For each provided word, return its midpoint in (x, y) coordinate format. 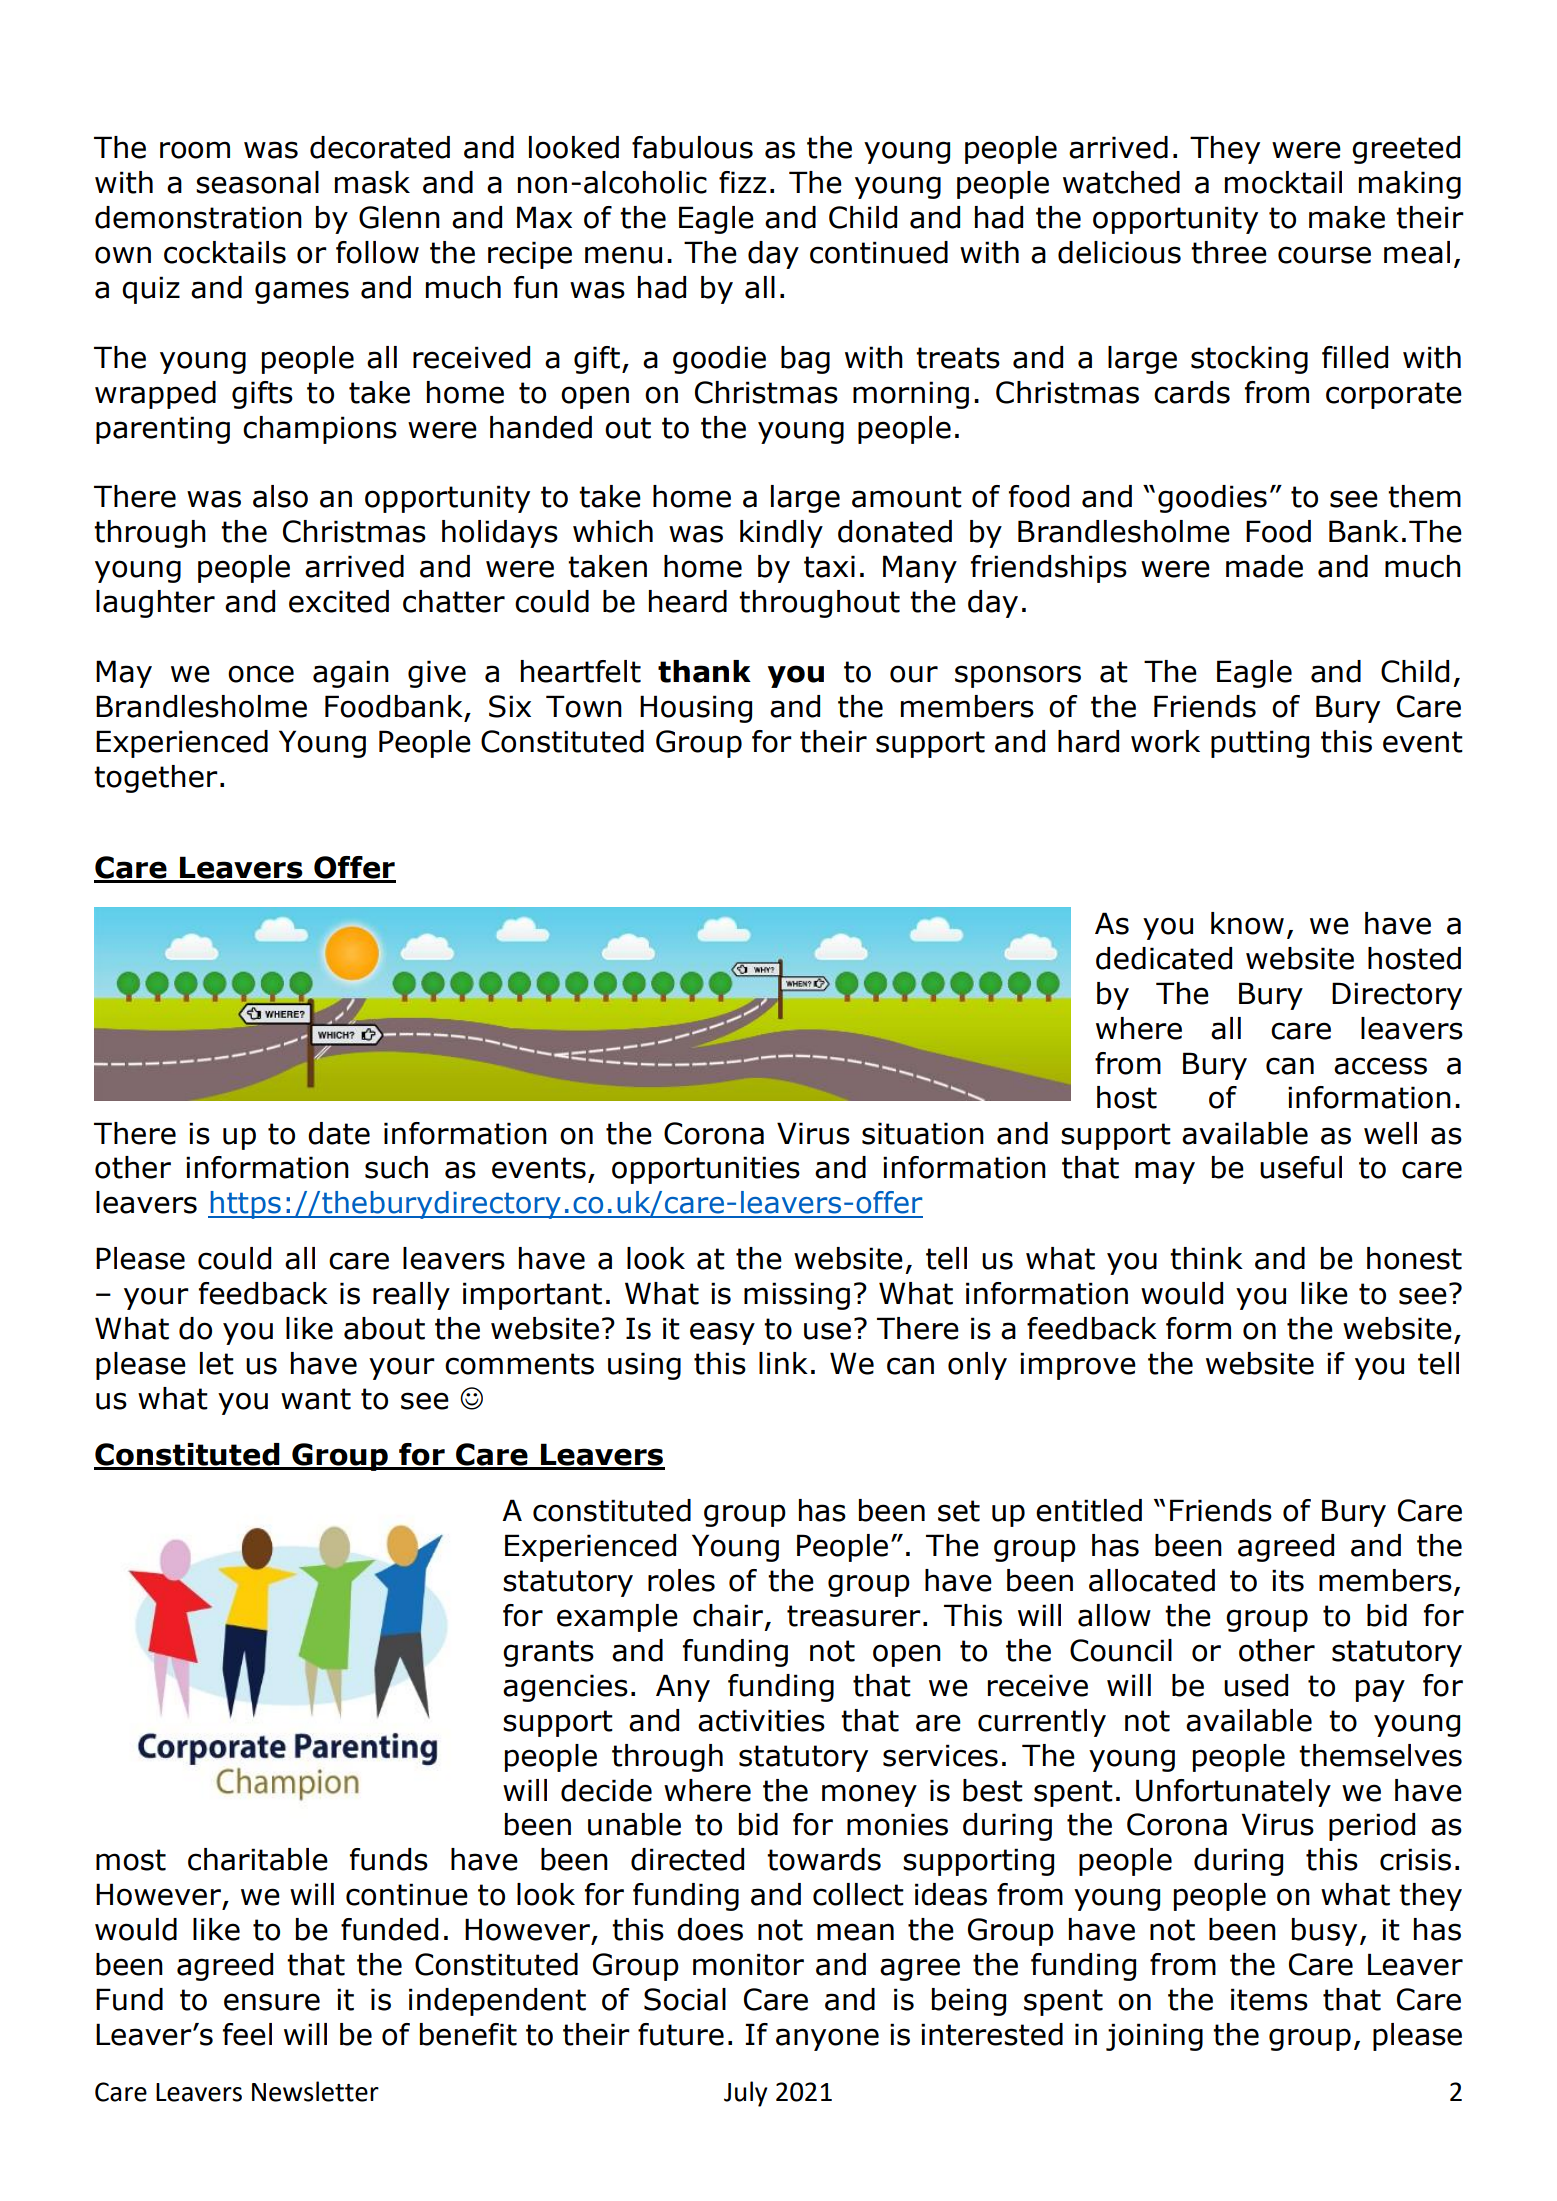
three (1229, 252)
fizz (742, 182)
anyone (827, 2039)
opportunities (706, 1170)
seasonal (257, 182)
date (339, 1133)
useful (1301, 1167)
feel (247, 2034)
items (1269, 1999)
